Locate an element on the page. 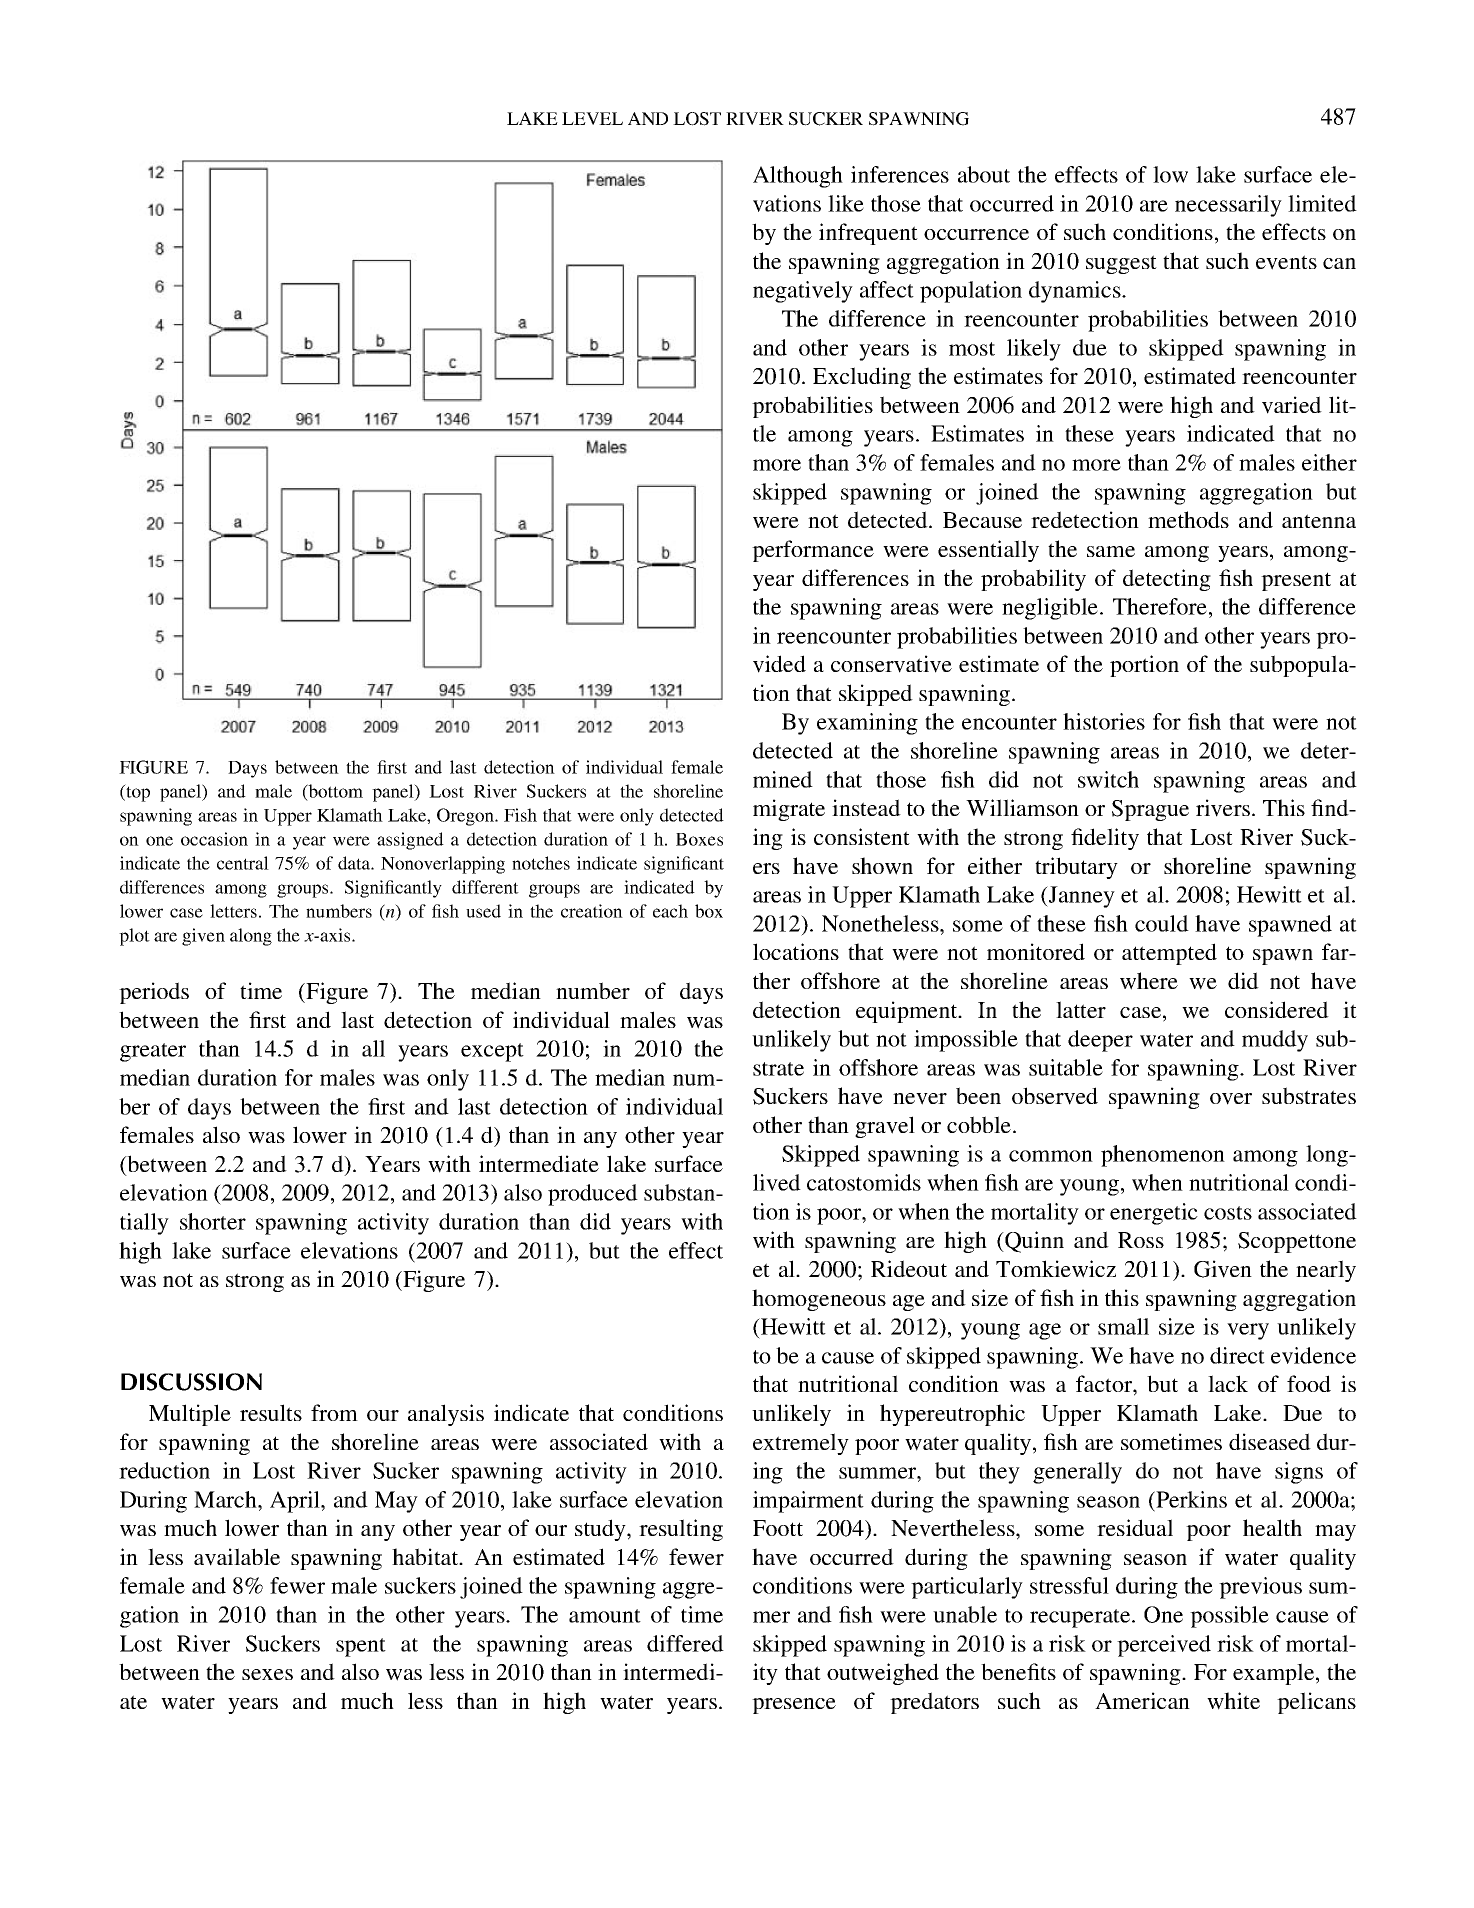  histories is located at coordinates (1104, 721).
